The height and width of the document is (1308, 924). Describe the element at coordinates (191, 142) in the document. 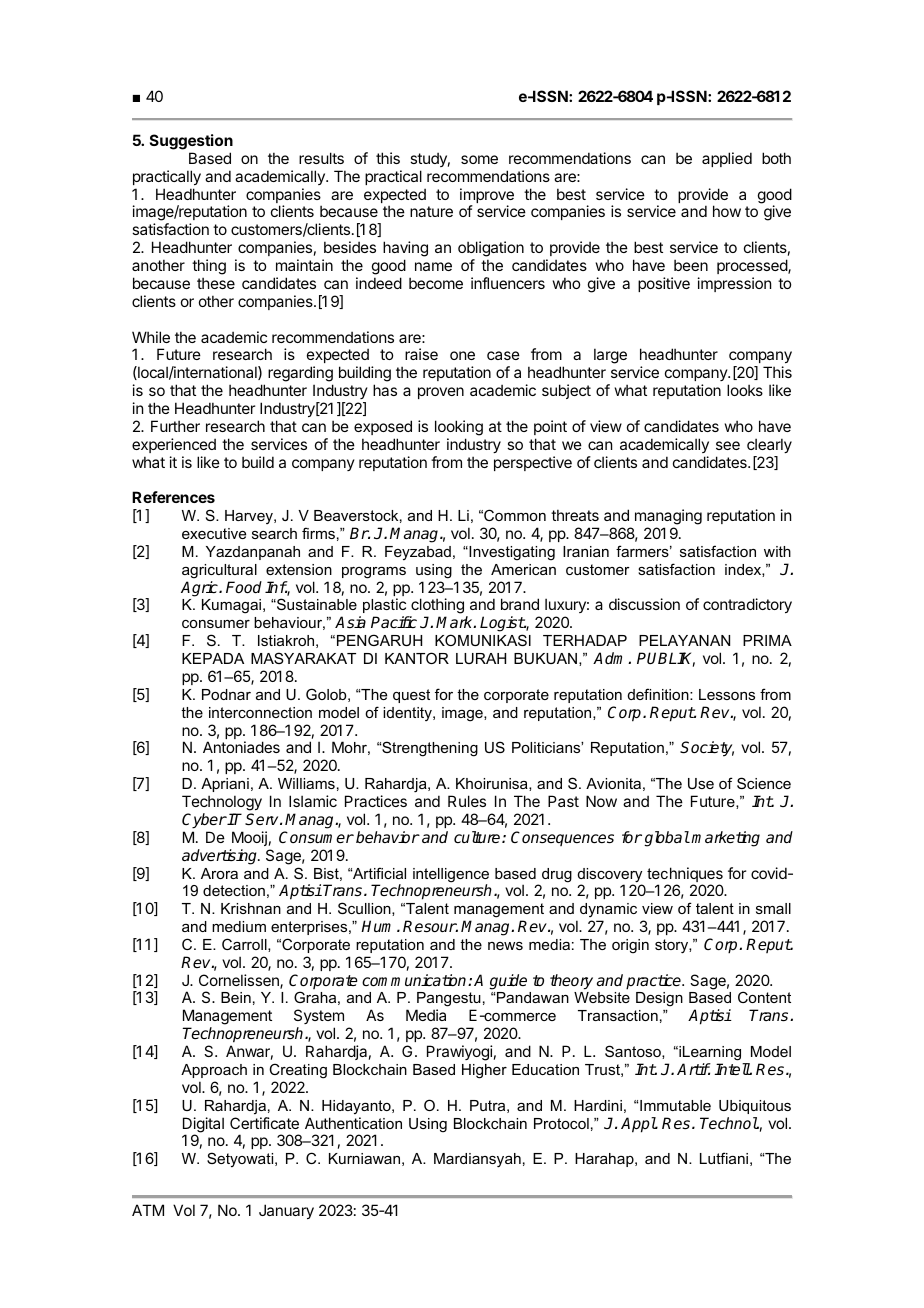

I see `Suggestion` at that location.
